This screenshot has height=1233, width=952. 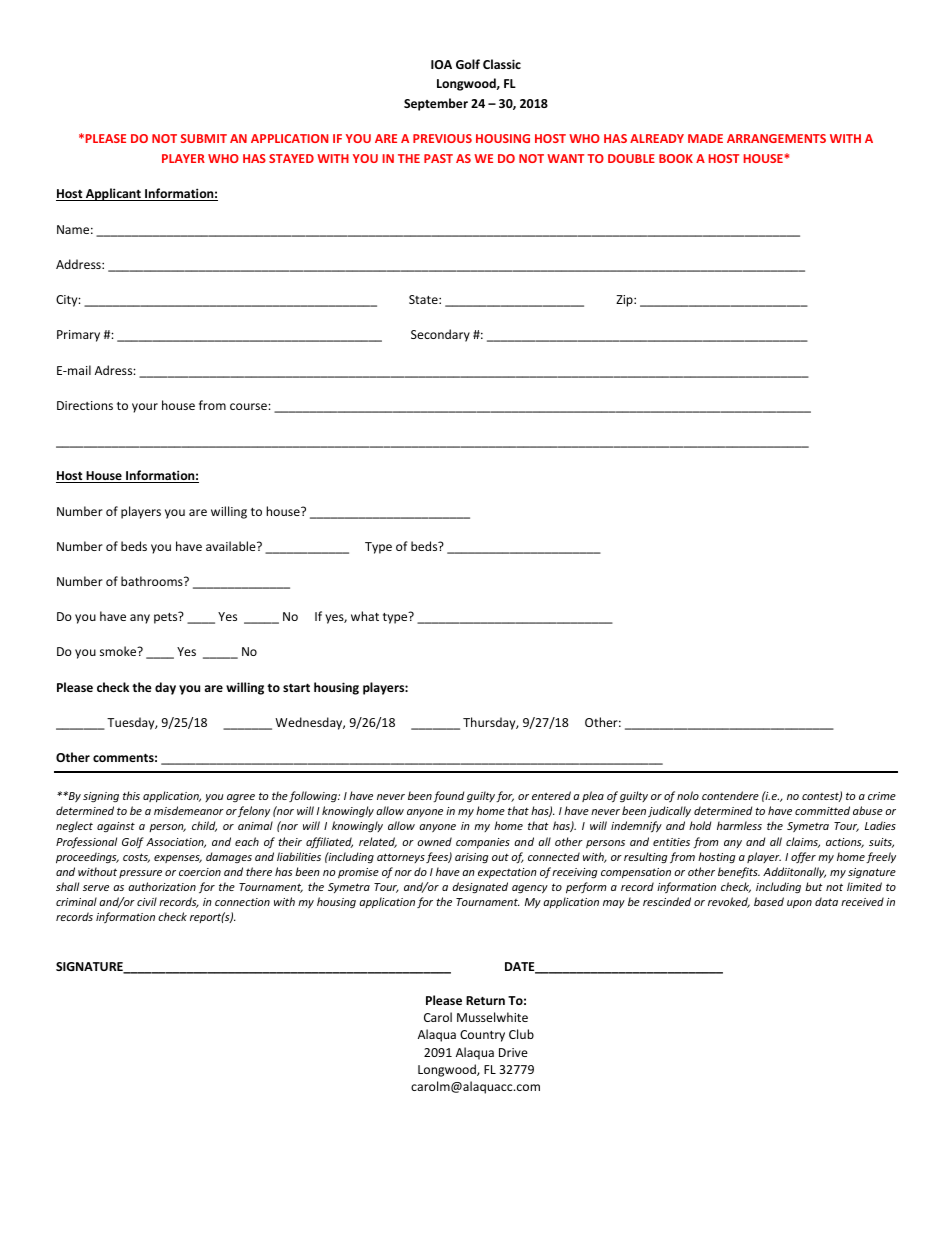 What do you see at coordinates (436, 104) in the screenshot?
I see `September` at bounding box center [436, 104].
